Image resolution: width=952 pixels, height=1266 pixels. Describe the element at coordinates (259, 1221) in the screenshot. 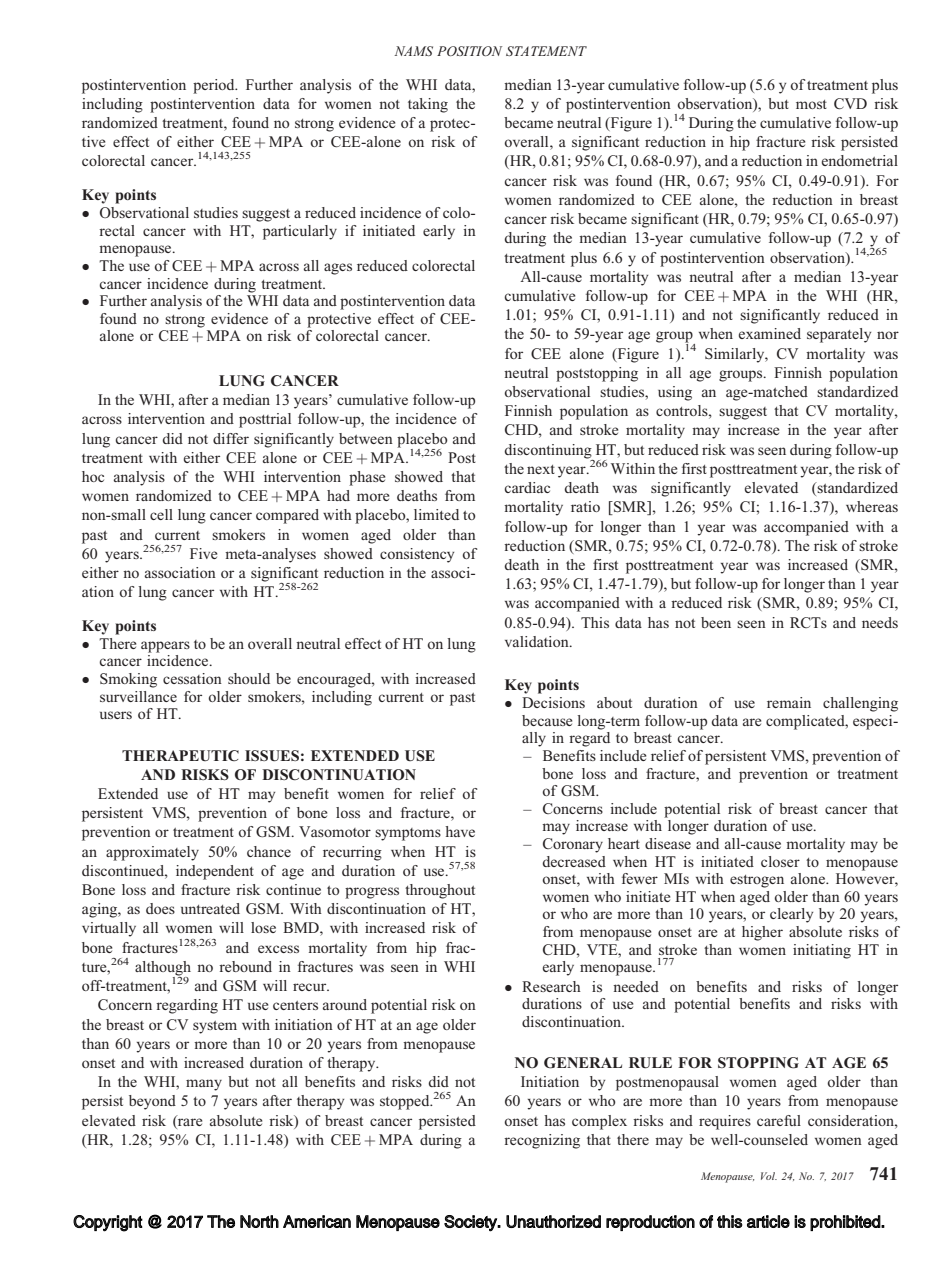

I see `North` at that location.
